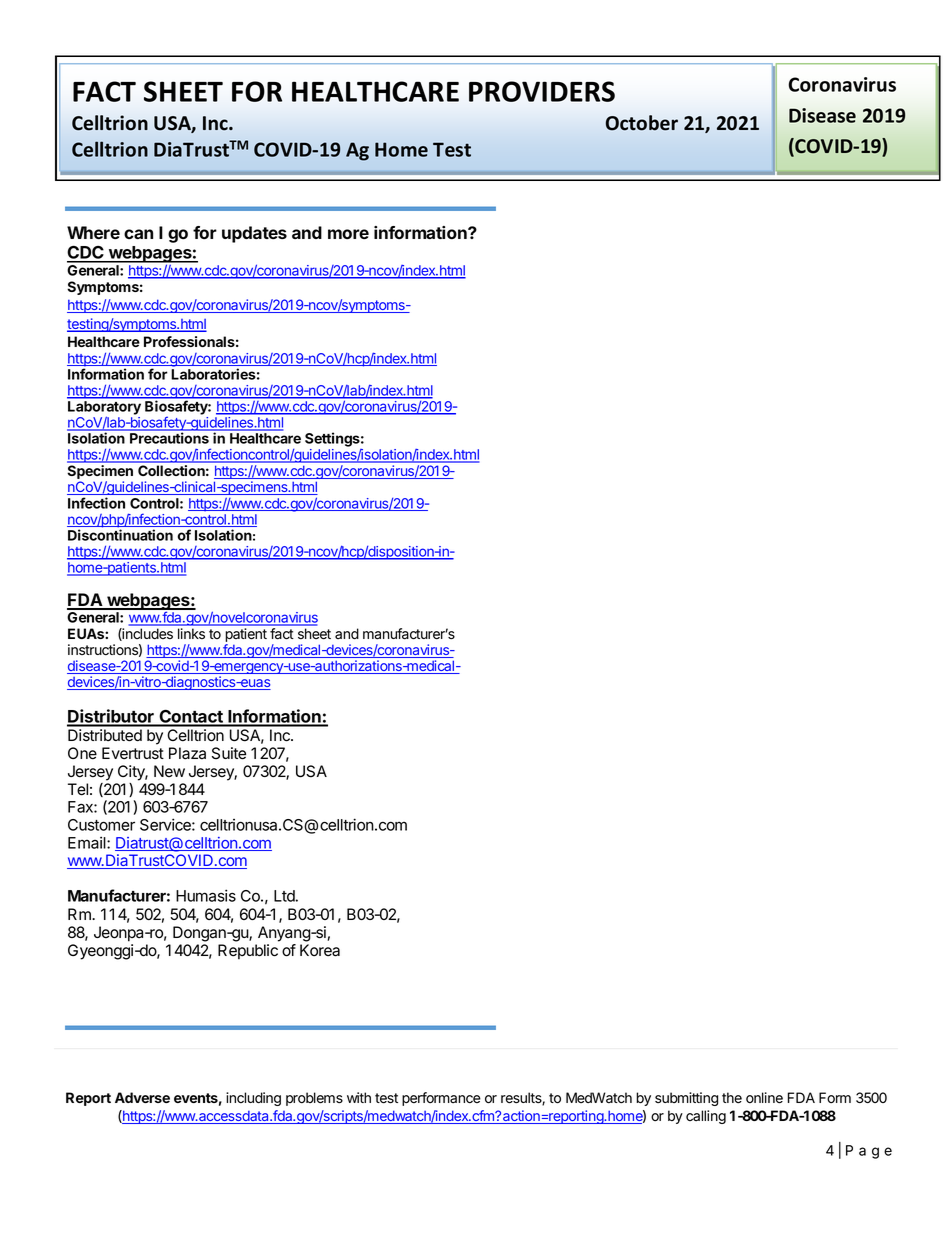 The width and height of the page is (952, 1233). Describe the element at coordinates (142, 1097) in the page. I see `Adverse` at that location.
